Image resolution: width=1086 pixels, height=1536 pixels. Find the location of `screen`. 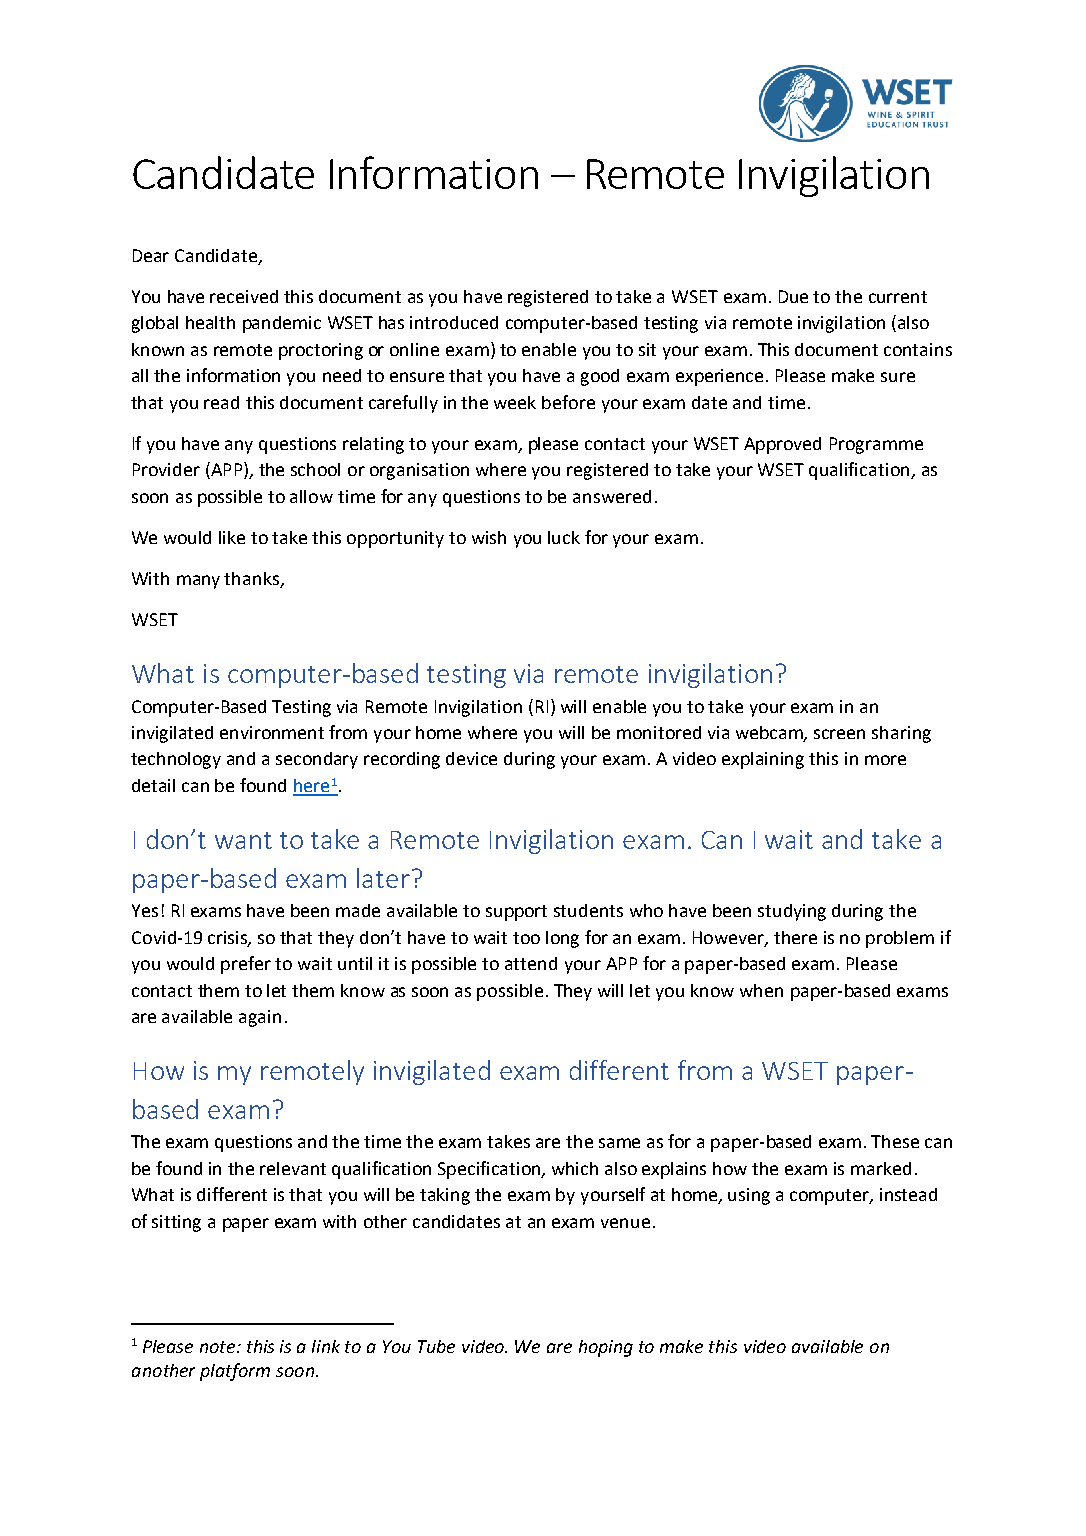

screen is located at coordinates (839, 734).
